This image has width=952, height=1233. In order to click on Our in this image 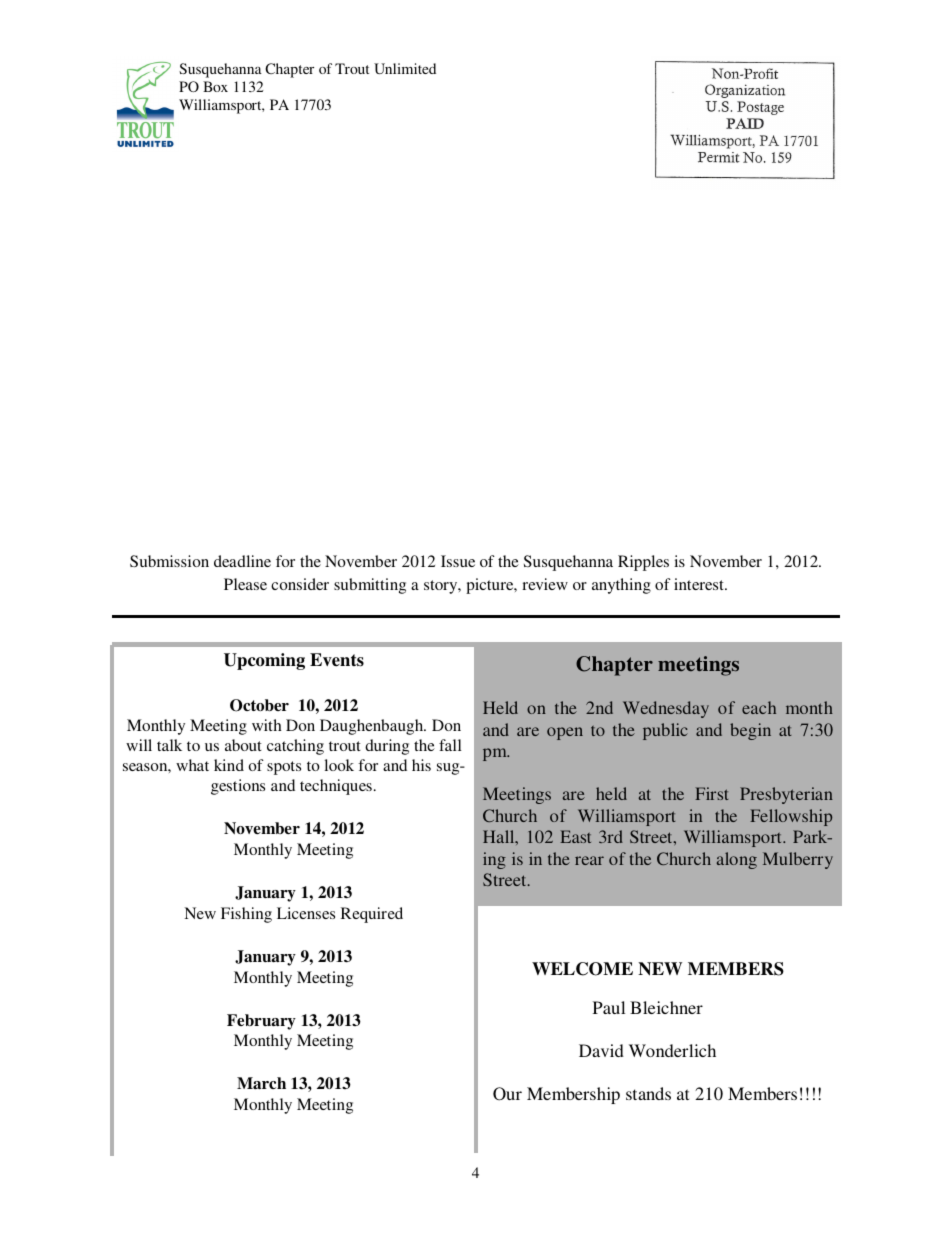, I will do `click(507, 1094)`.
